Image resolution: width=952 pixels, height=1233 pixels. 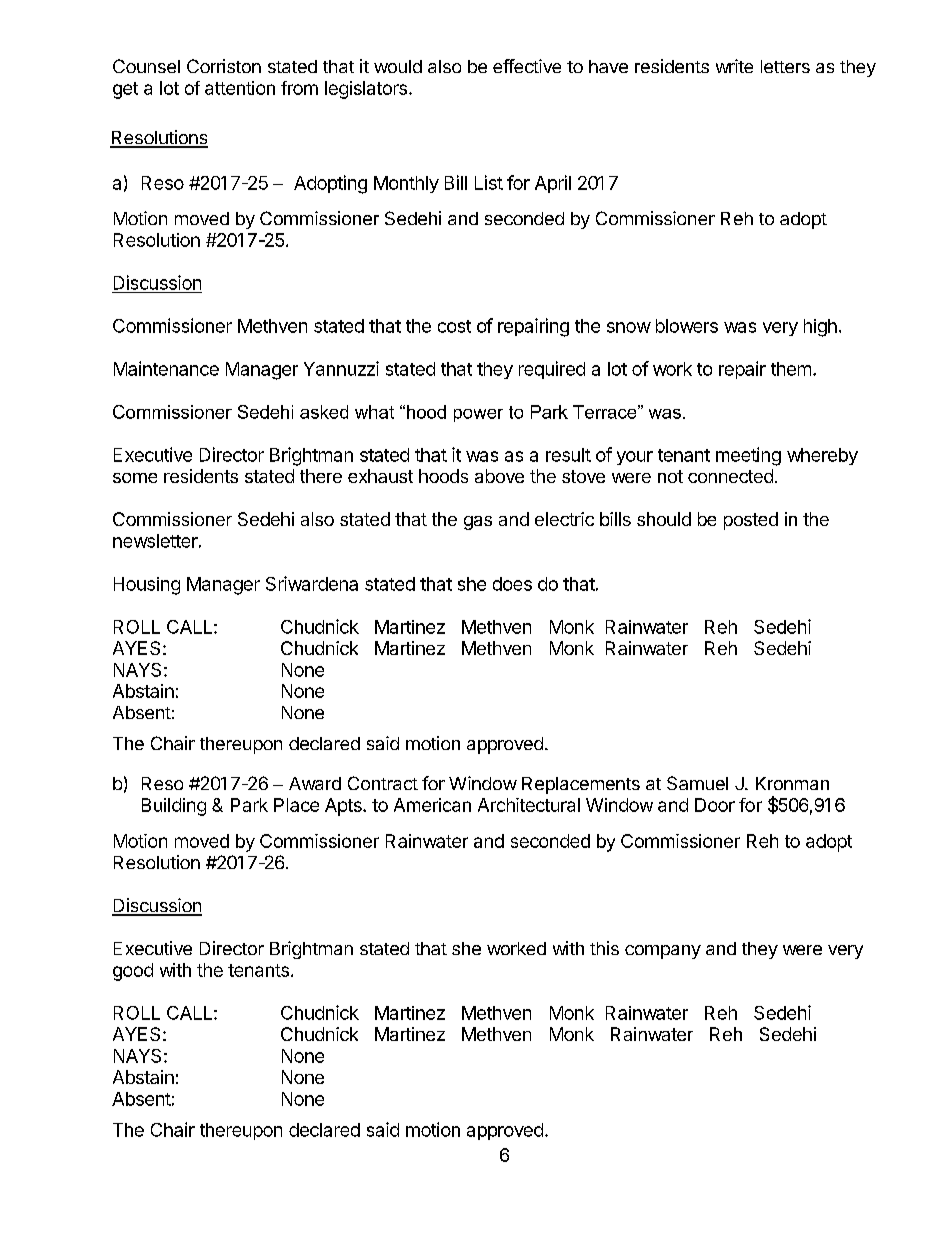 I want to click on Housing, so click(x=147, y=586).
